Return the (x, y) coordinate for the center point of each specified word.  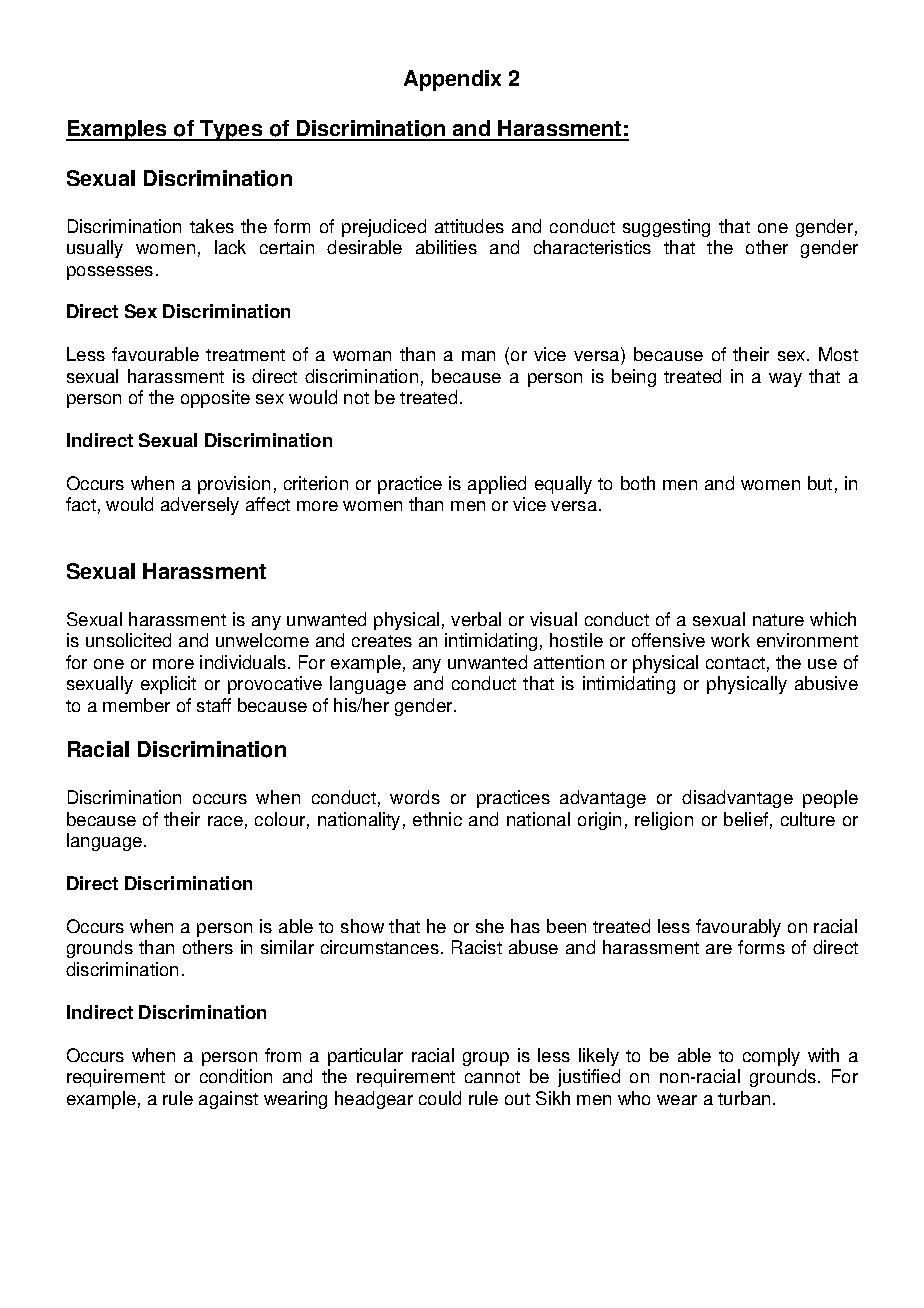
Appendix (452, 80)
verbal (476, 619)
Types (231, 130)
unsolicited (128, 640)
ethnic (437, 819)
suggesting (666, 228)
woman (362, 356)
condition (236, 1076)
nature (778, 620)
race (225, 821)
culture (808, 819)
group (486, 1059)
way (785, 380)
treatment (245, 355)
